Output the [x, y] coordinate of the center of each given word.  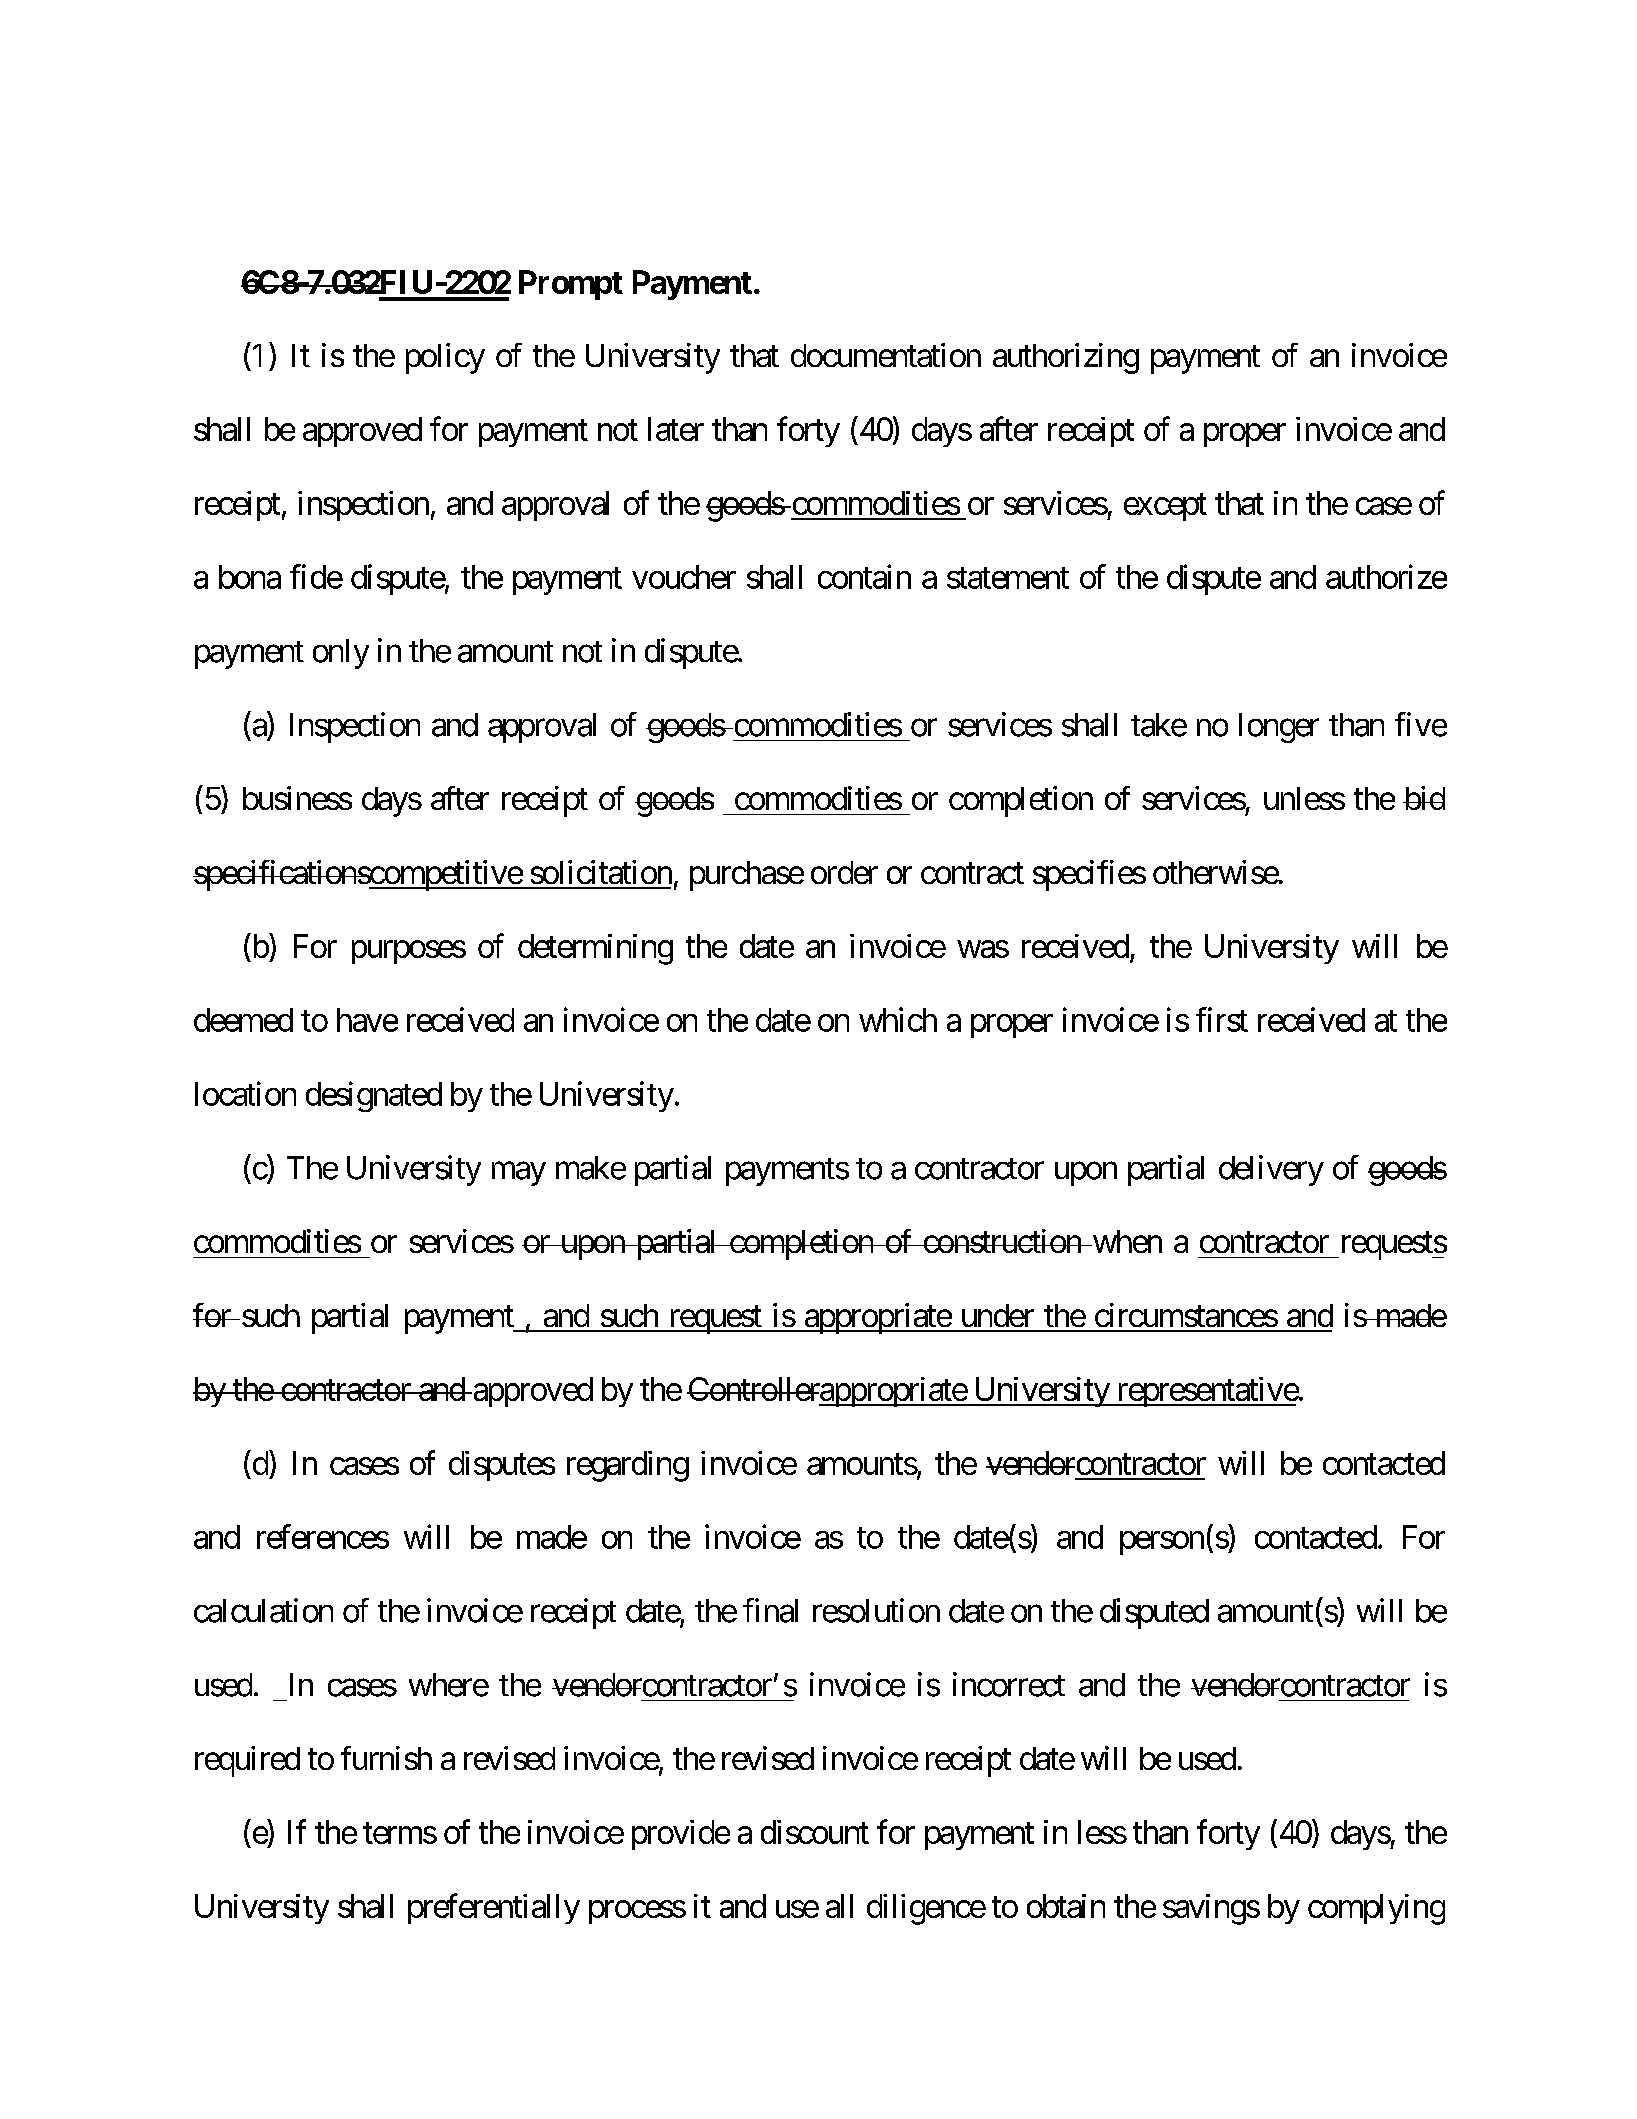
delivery [1271, 1170]
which [898, 1019]
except [1165, 507]
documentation [886, 355]
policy [445, 358]
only [341, 654]
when [1126, 1241]
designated [374, 1096]
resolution [876, 1610]
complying [1376, 1909]
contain [864, 576]
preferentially [494, 1908]
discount [815, 1832]
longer [1279, 728]
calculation [263, 1610]
